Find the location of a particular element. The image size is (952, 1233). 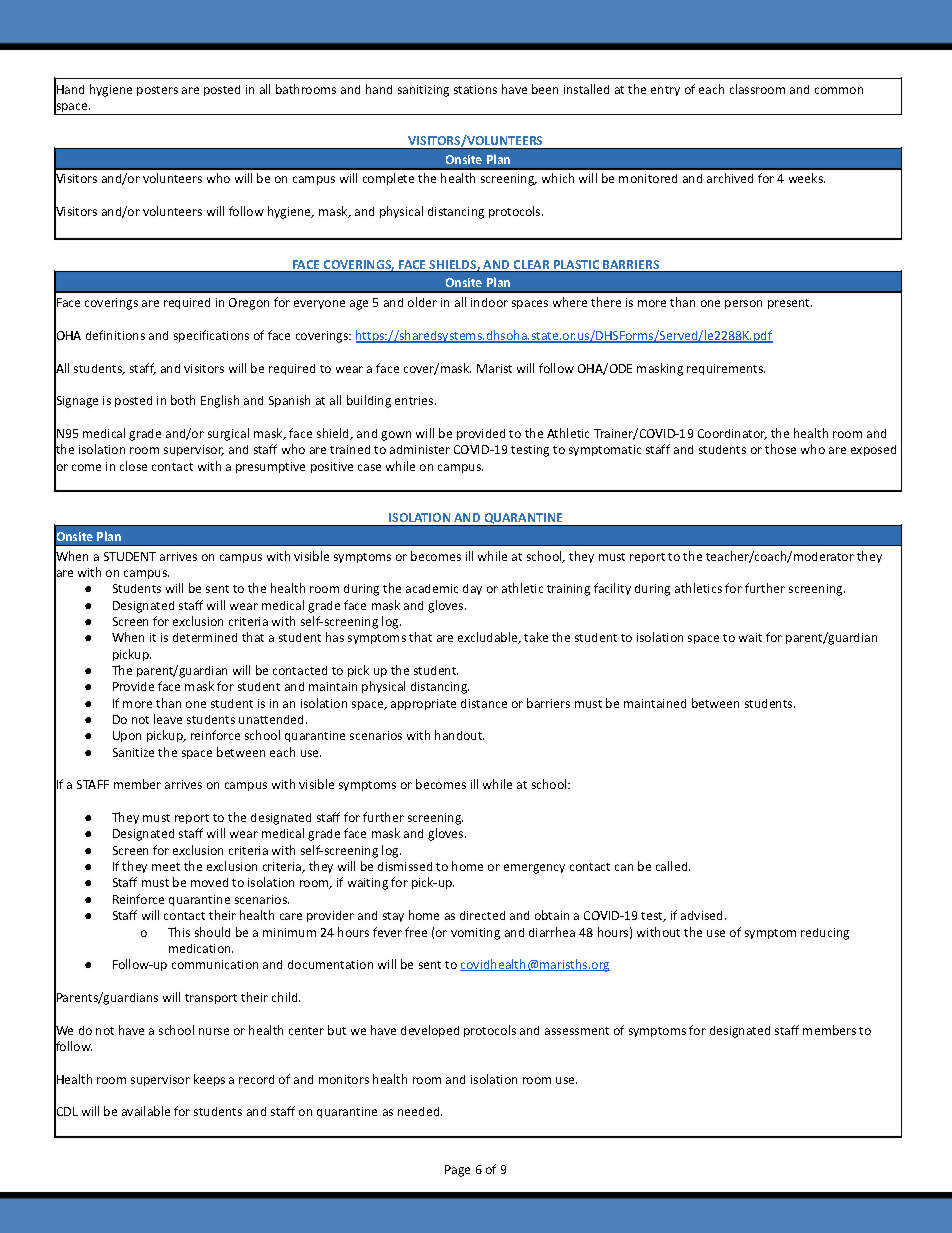

facility is located at coordinates (612, 589).
